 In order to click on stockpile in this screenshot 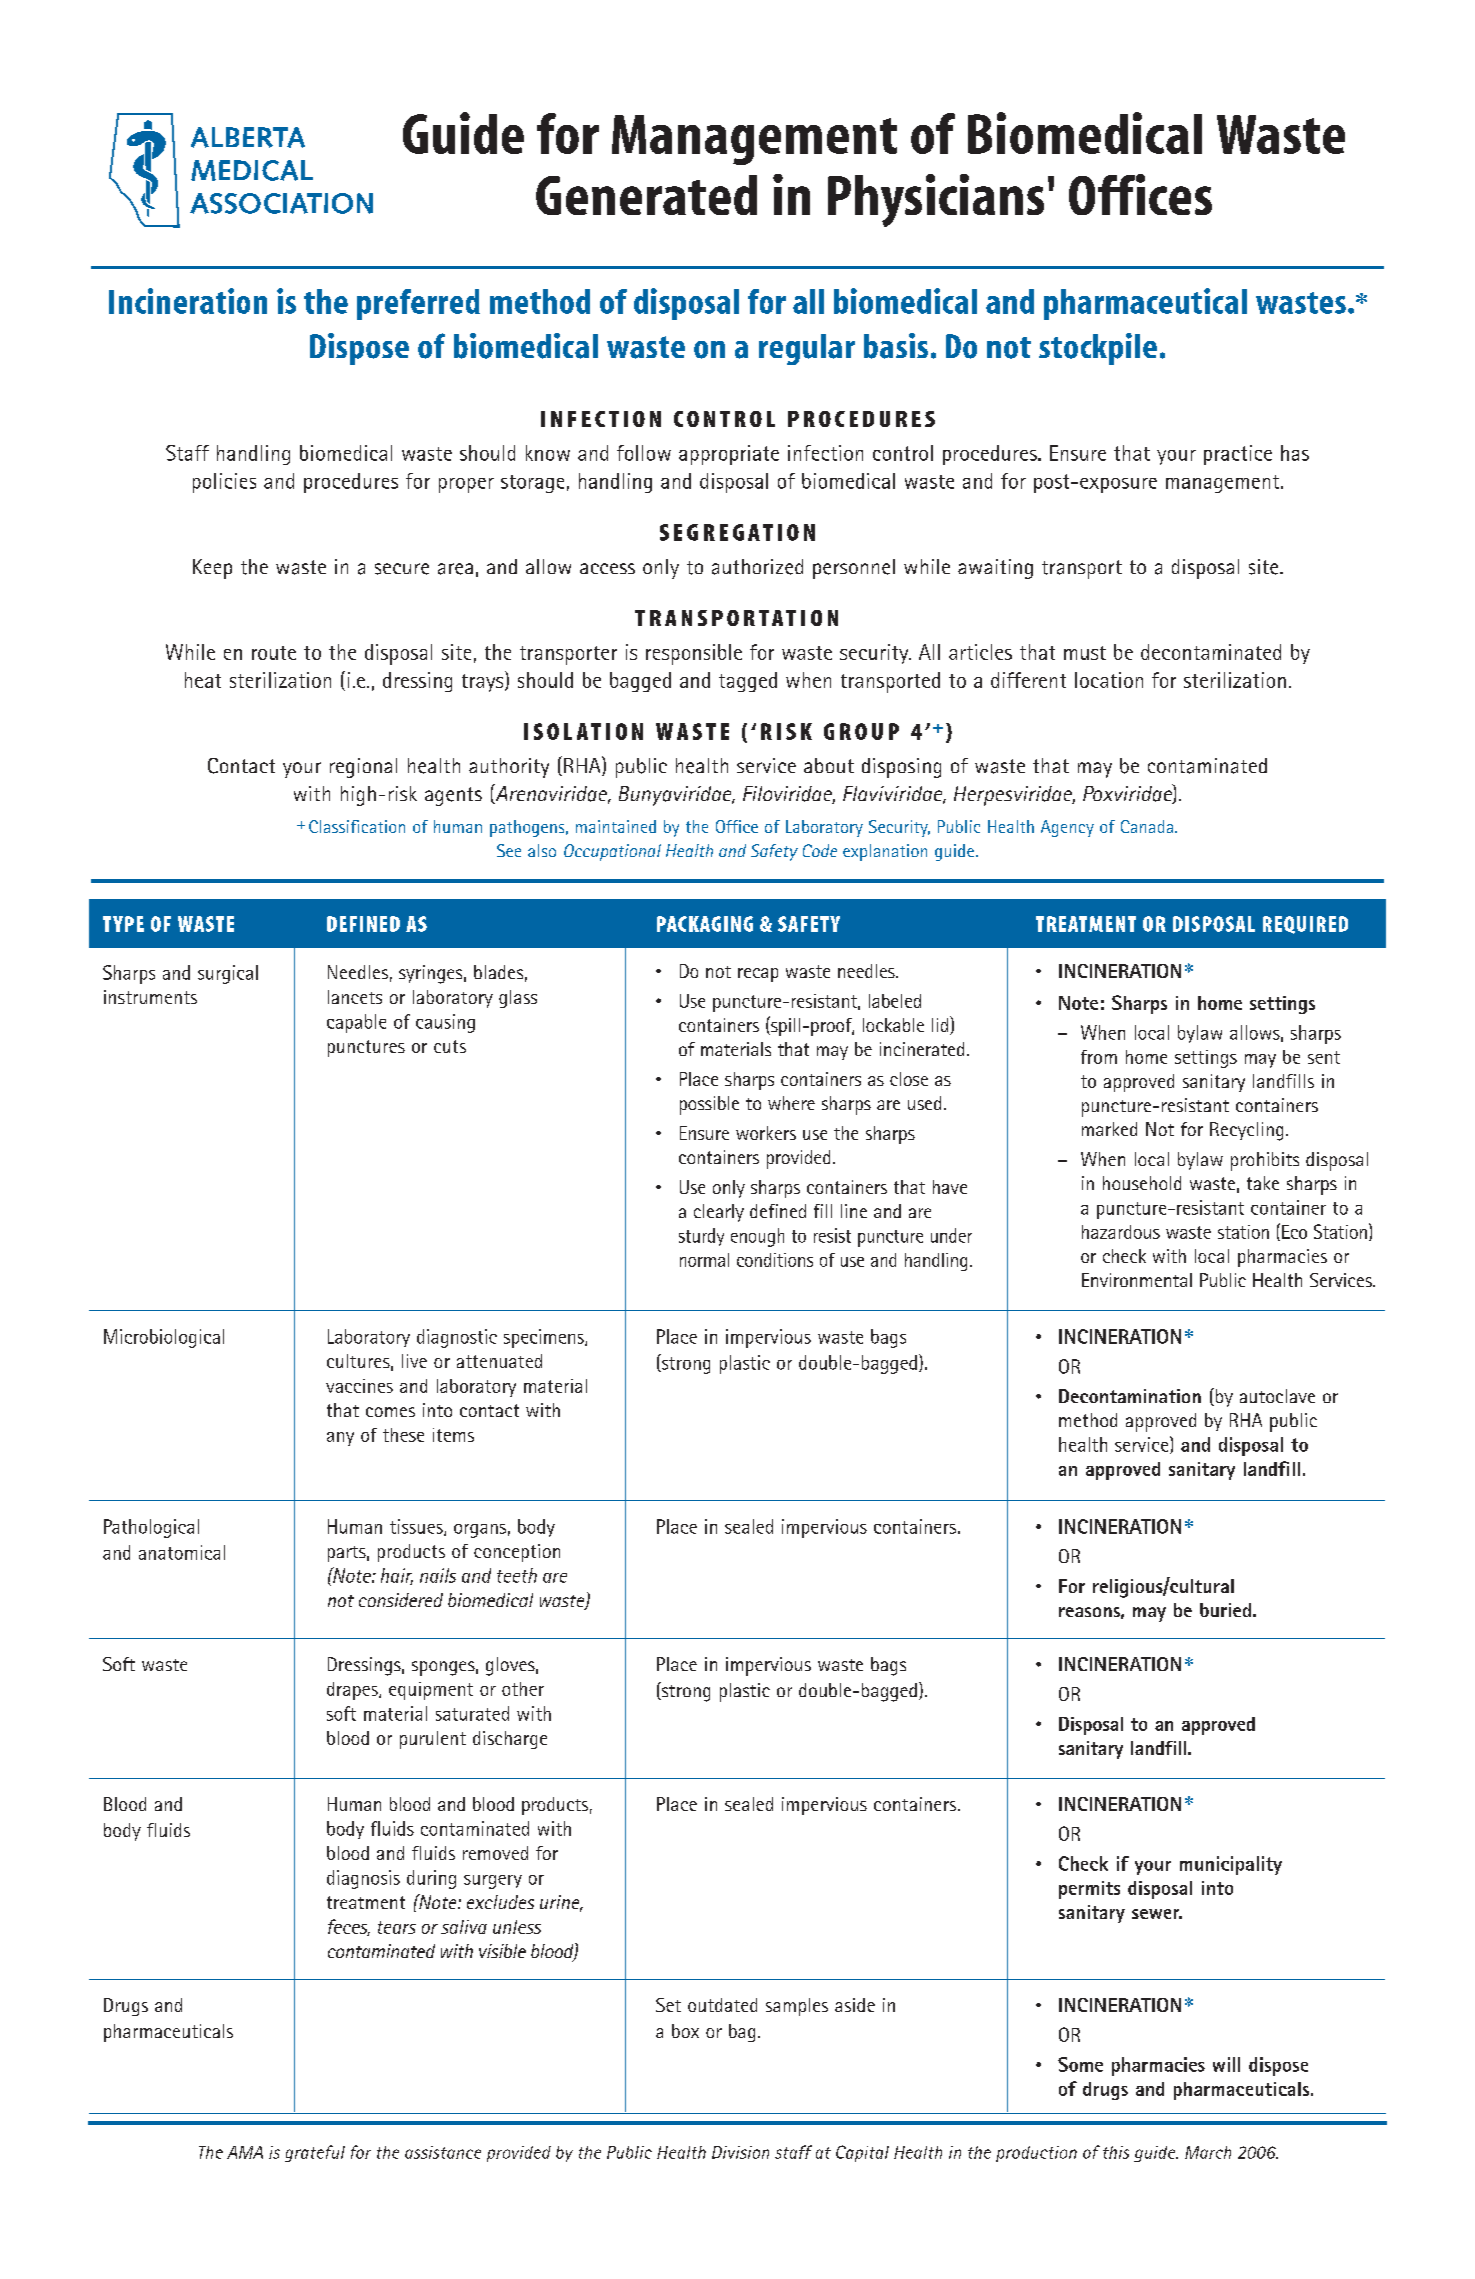, I will do `click(1098, 349)`.
